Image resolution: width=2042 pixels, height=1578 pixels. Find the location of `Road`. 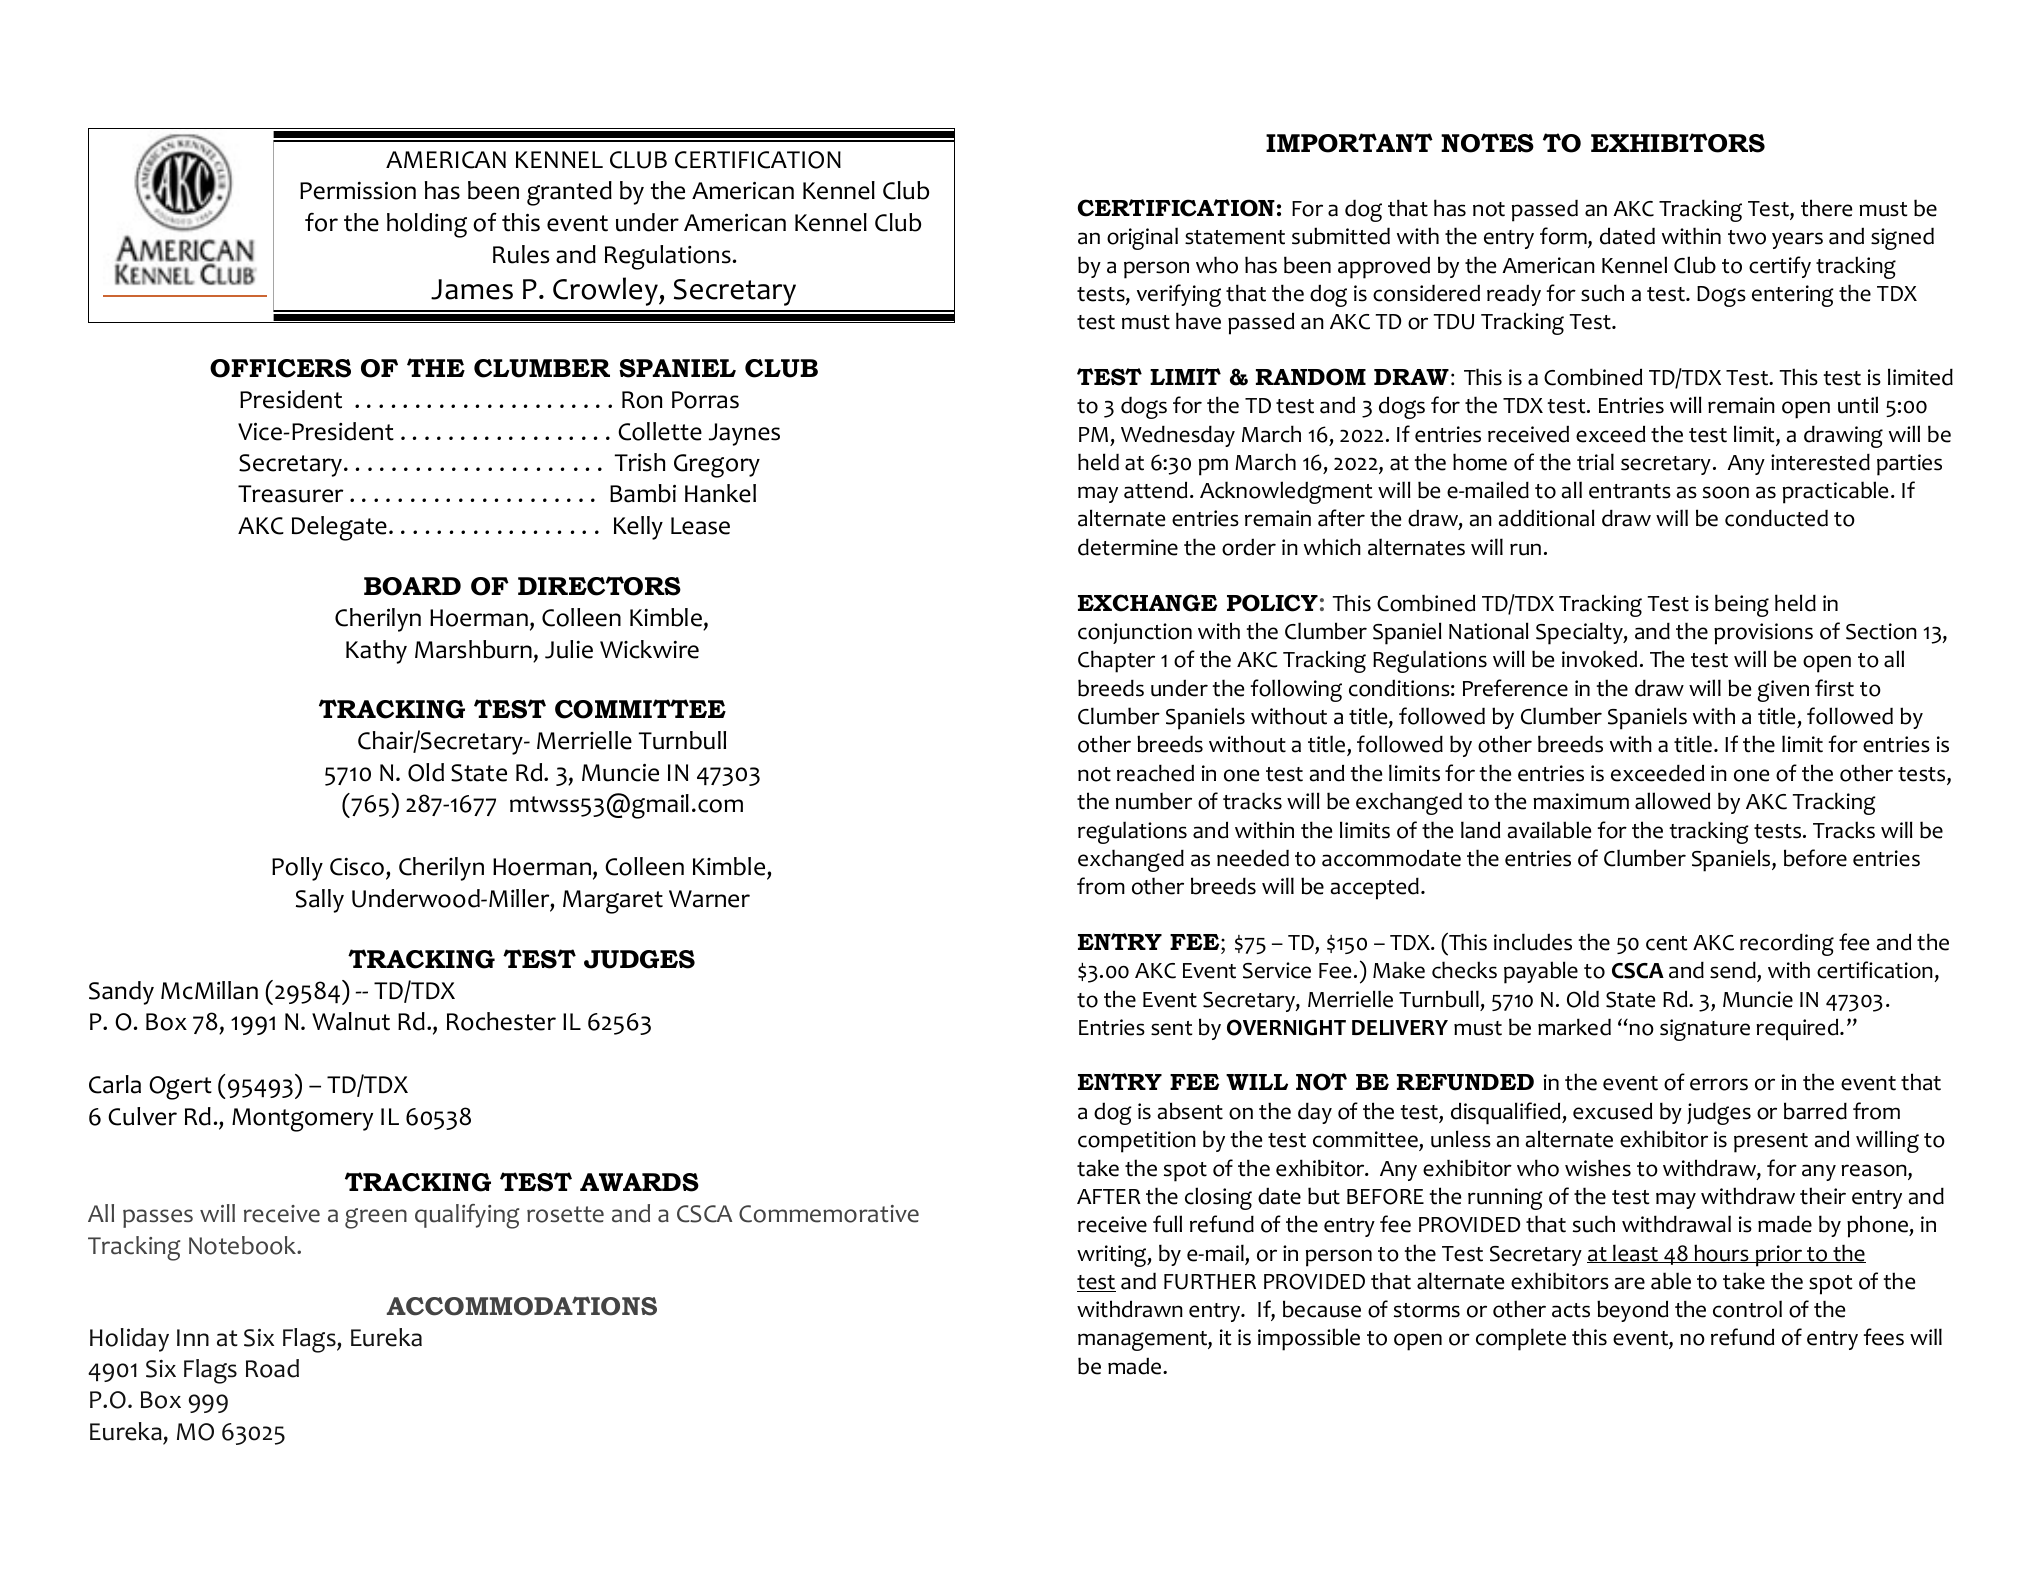

Road is located at coordinates (272, 1368).
